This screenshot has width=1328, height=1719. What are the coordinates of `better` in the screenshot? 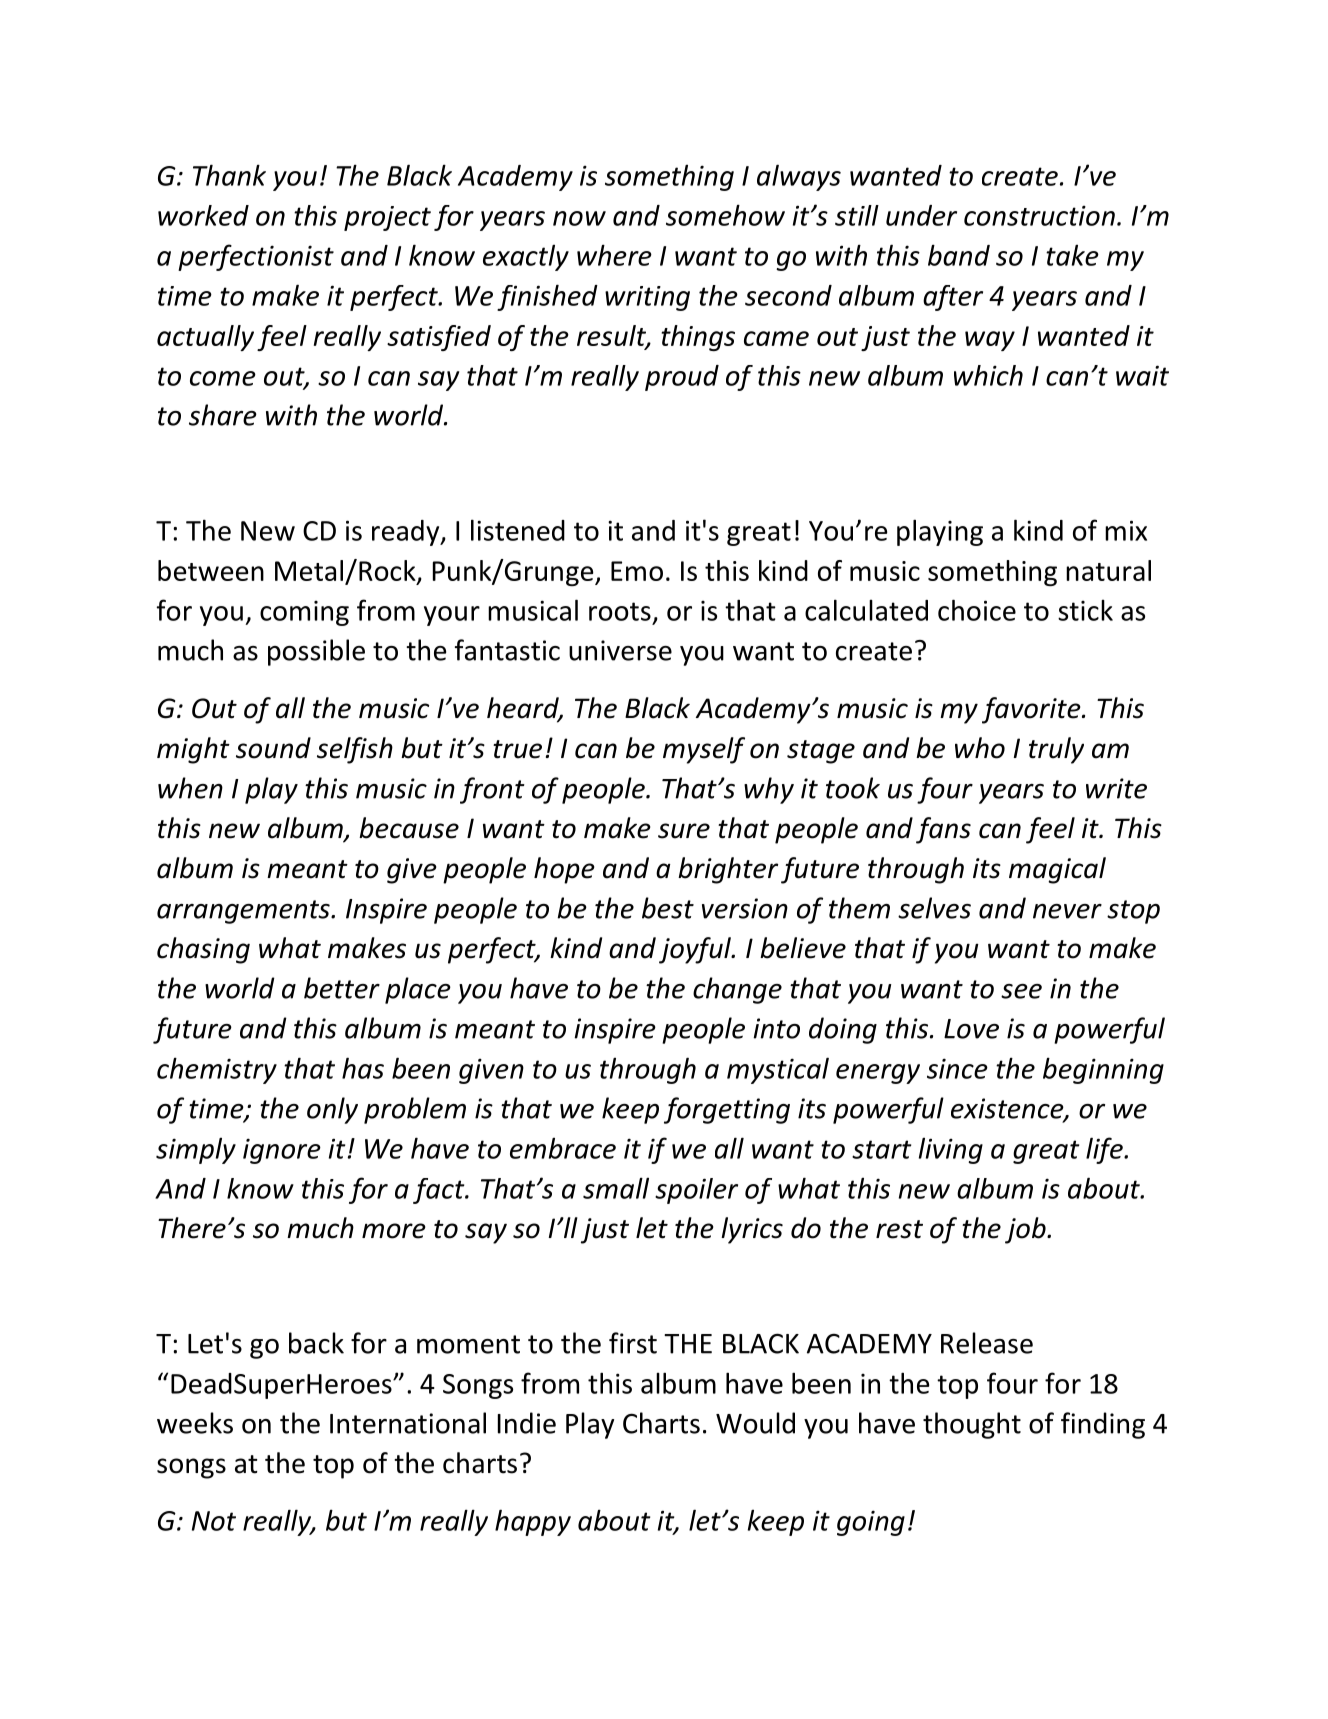 It's located at (342, 988).
